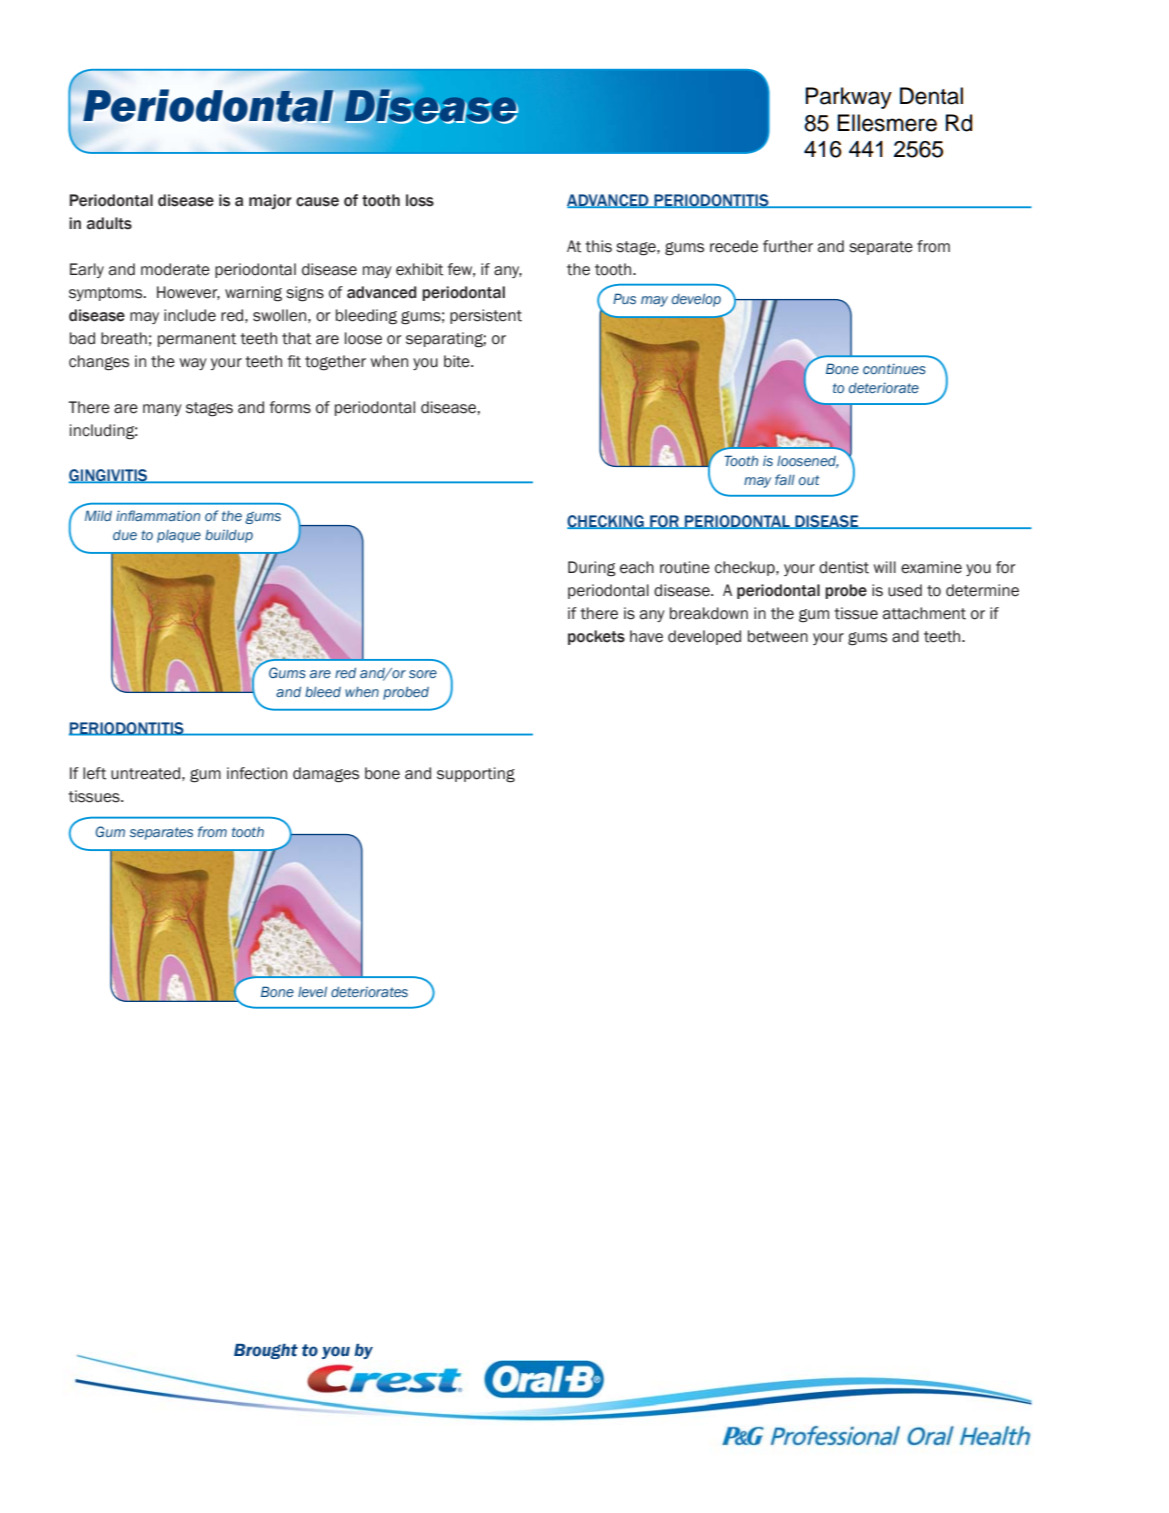 The width and height of the image is (1169, 1513). Describe the element at coordinates (778, 636) in the image. I see `between` at that location.
